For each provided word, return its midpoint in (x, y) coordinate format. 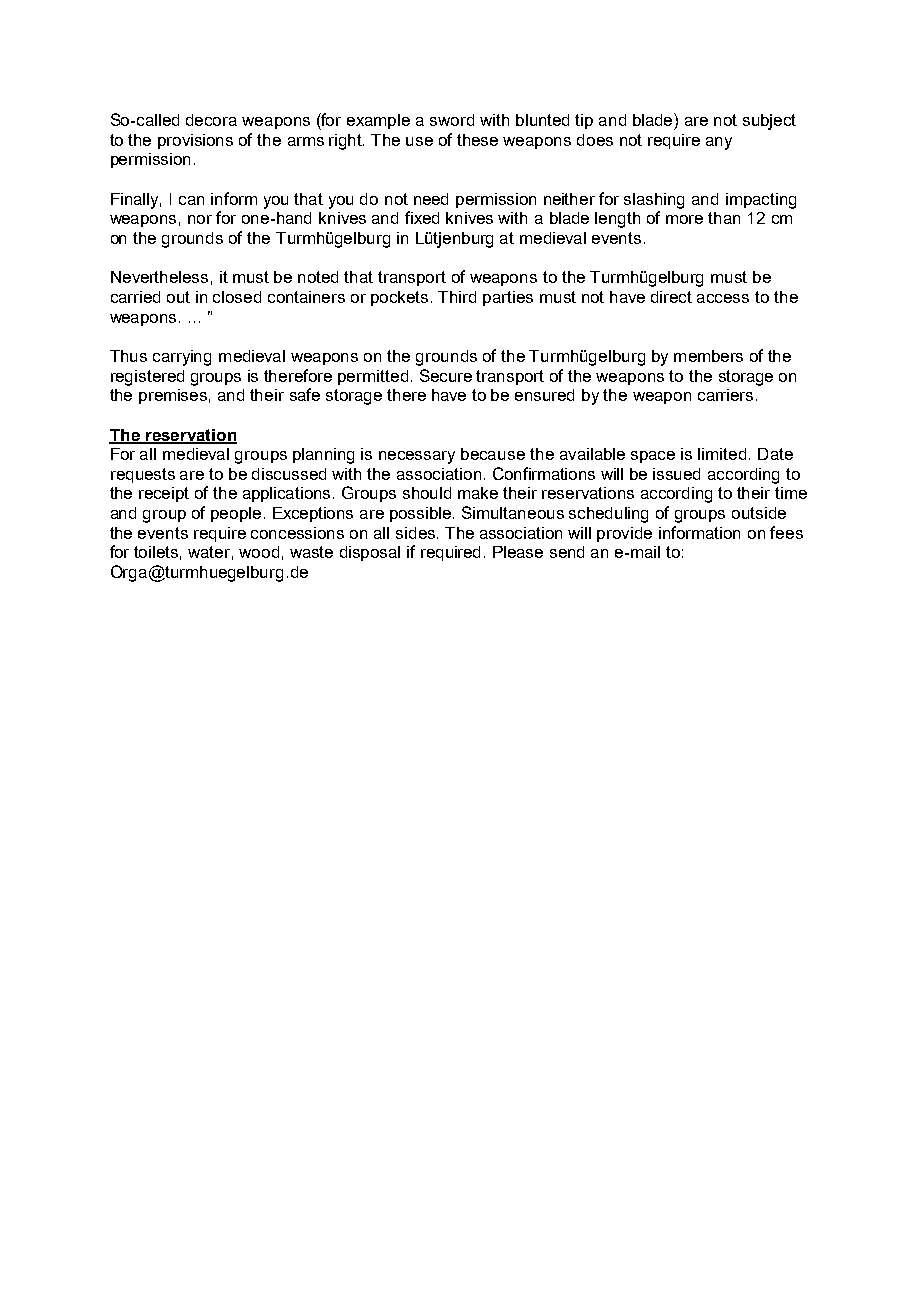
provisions (195, 141)
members (708, 356)
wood (259, 552)
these (477, 140)
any (719, 143)
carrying (182, 358)
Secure (446, 375)
